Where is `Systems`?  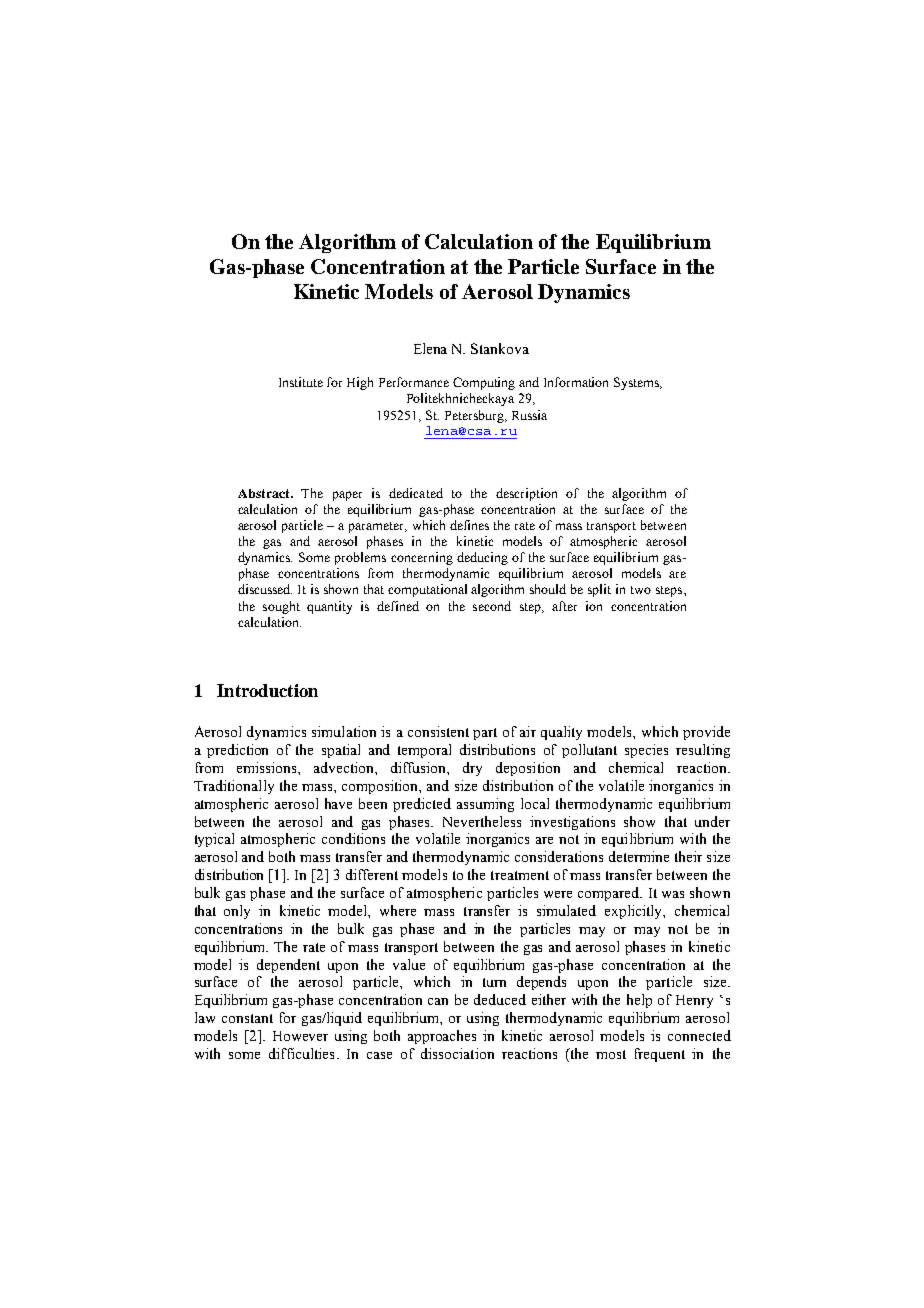 Systems is located at coordinates (638, 383).
